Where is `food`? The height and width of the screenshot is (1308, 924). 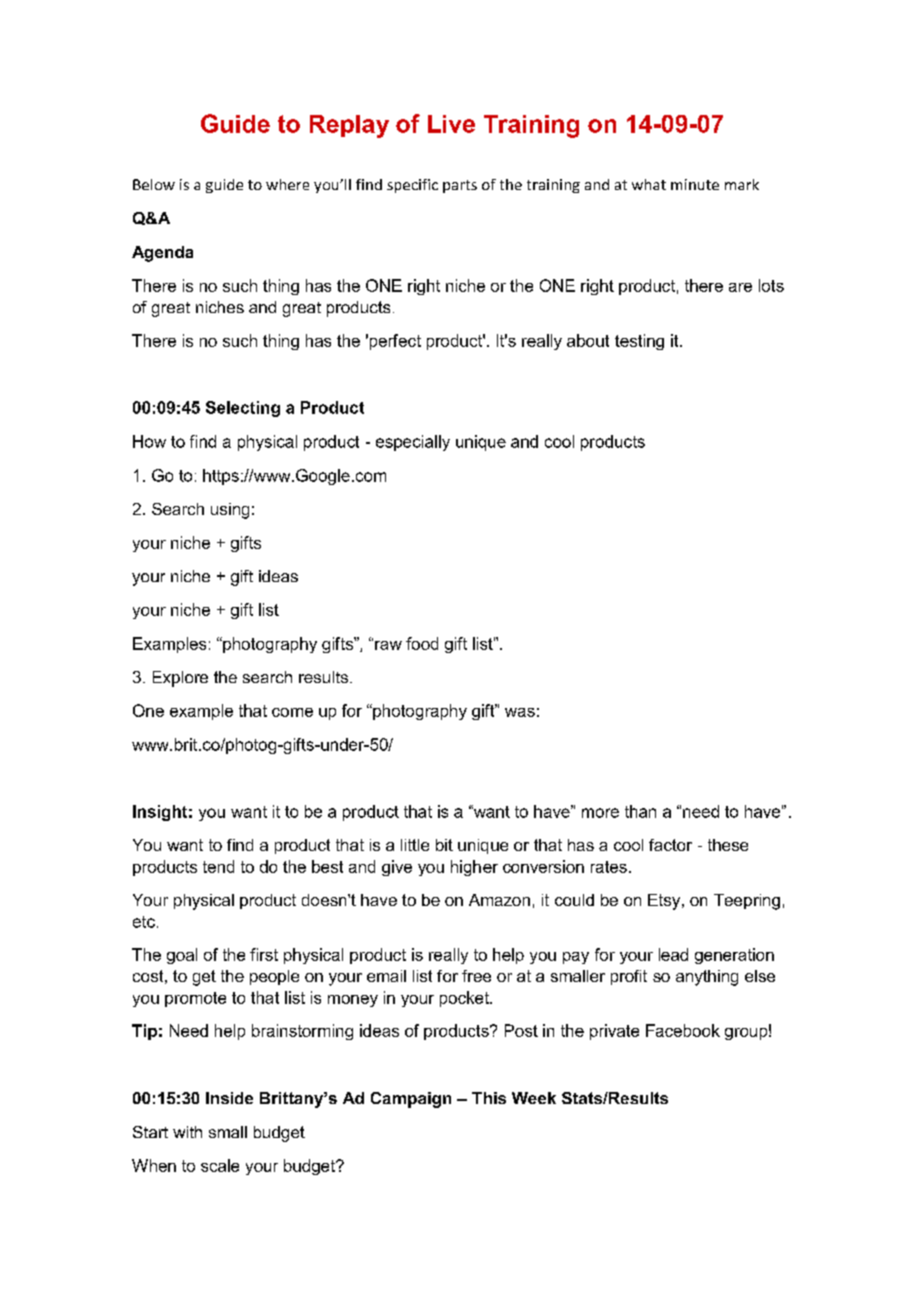
food is located at coordinates (422, 643).
